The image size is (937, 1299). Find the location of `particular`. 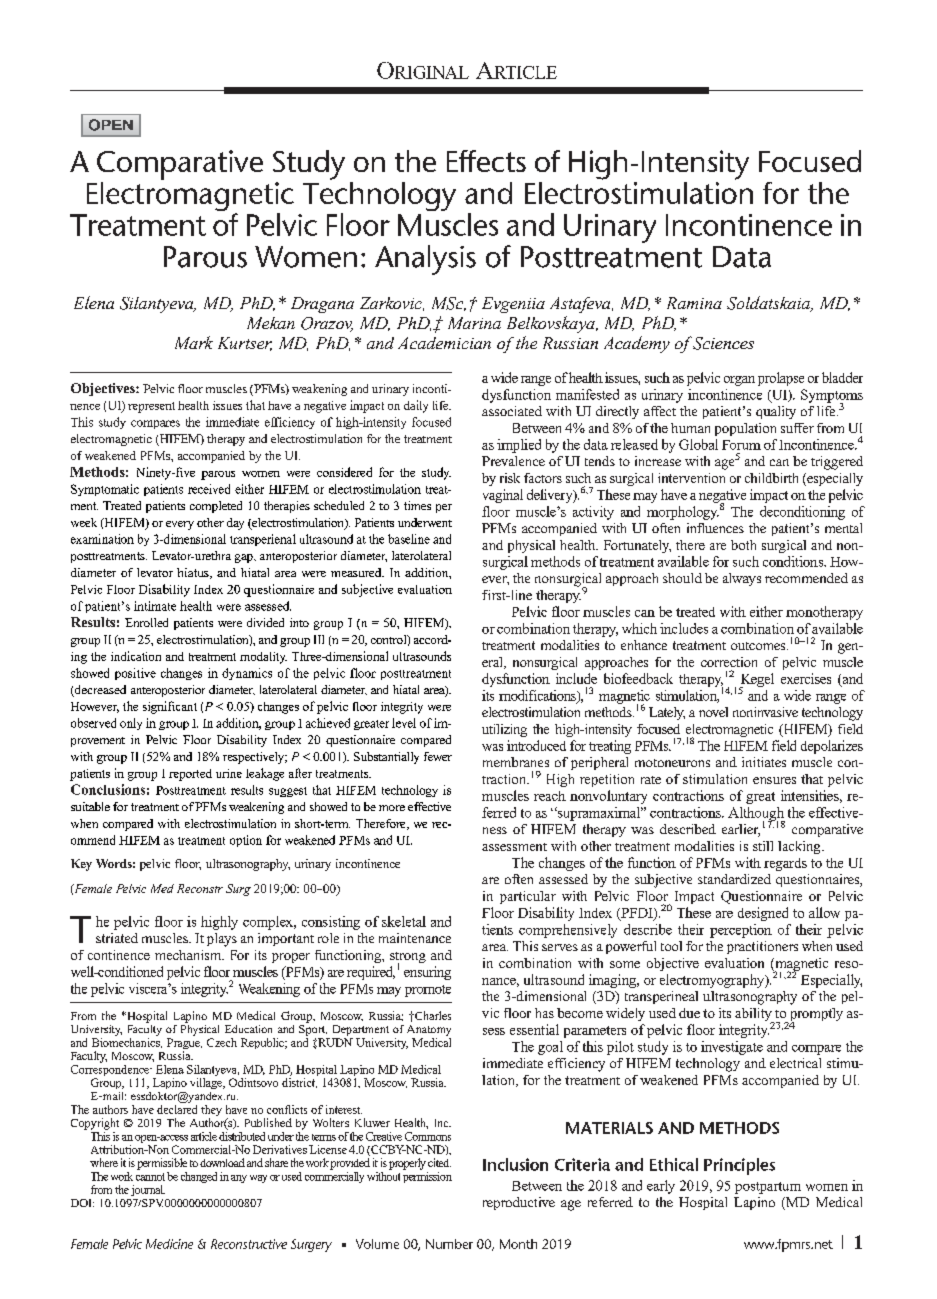

particular is located at coordinates (528, 897).
